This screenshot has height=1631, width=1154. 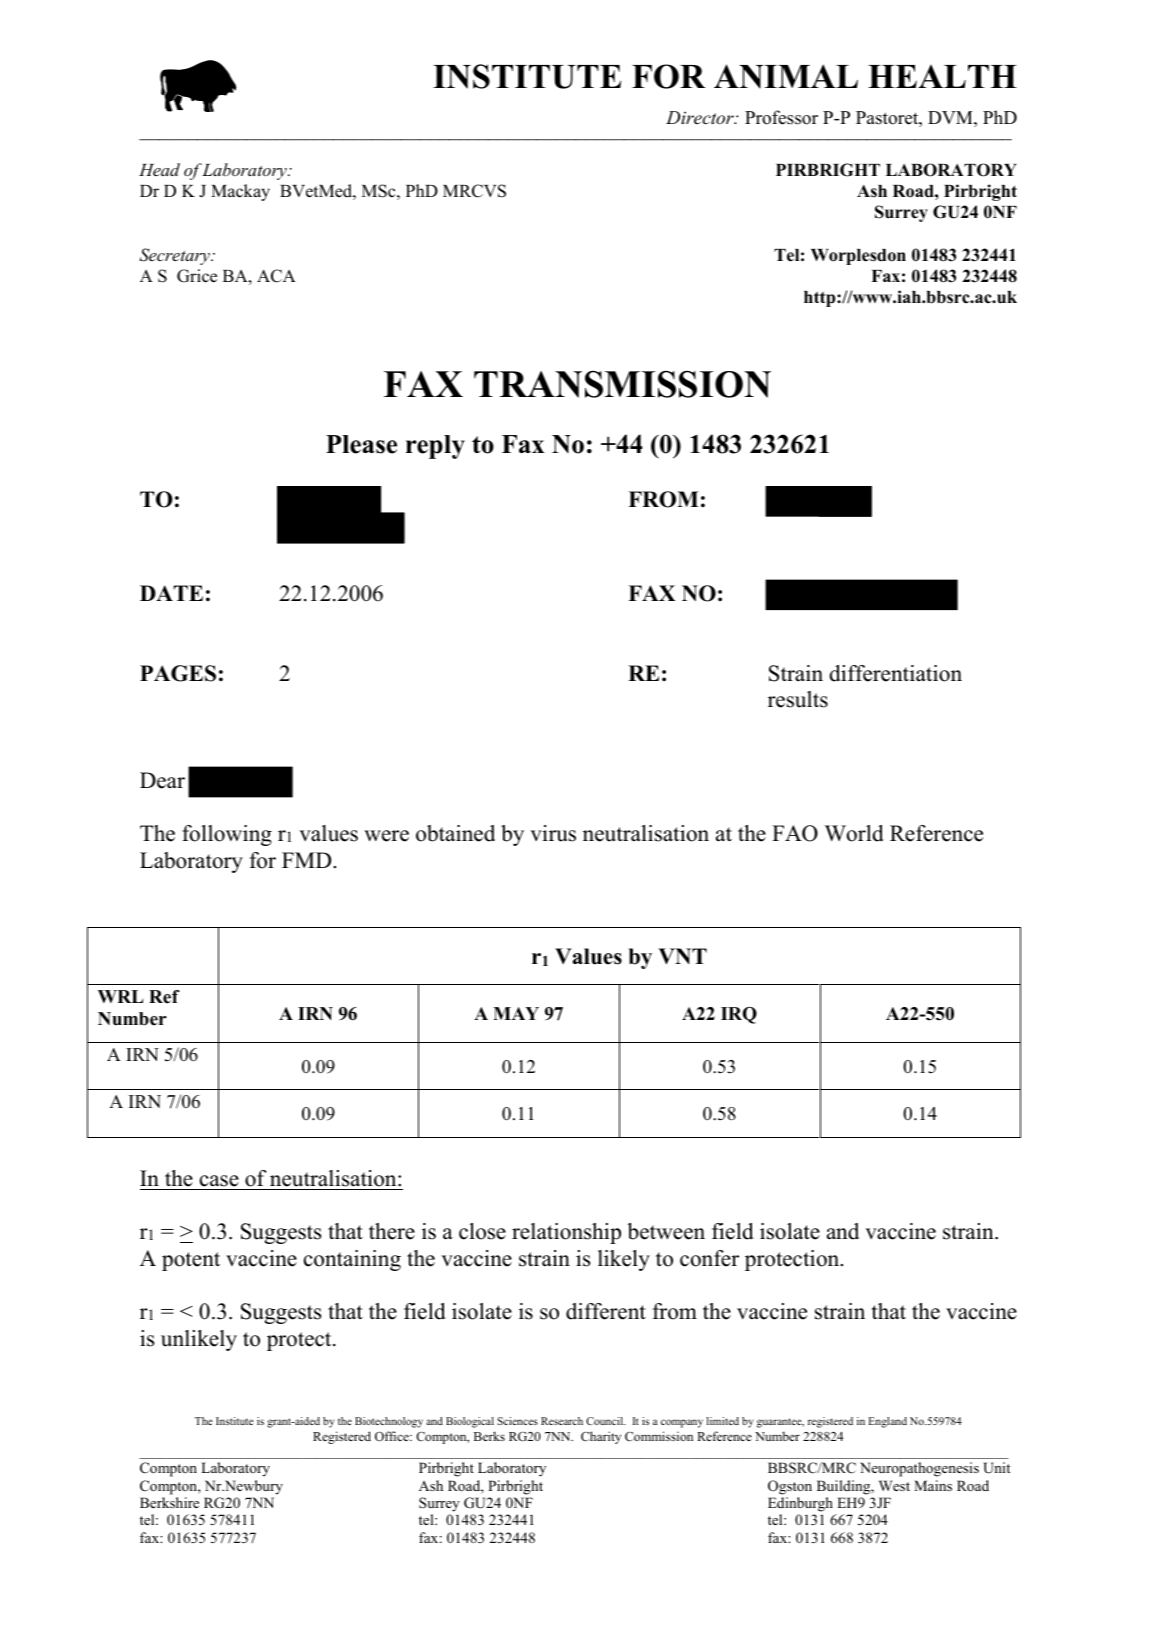 I want to click on Please, so click(x=361, y=444).
